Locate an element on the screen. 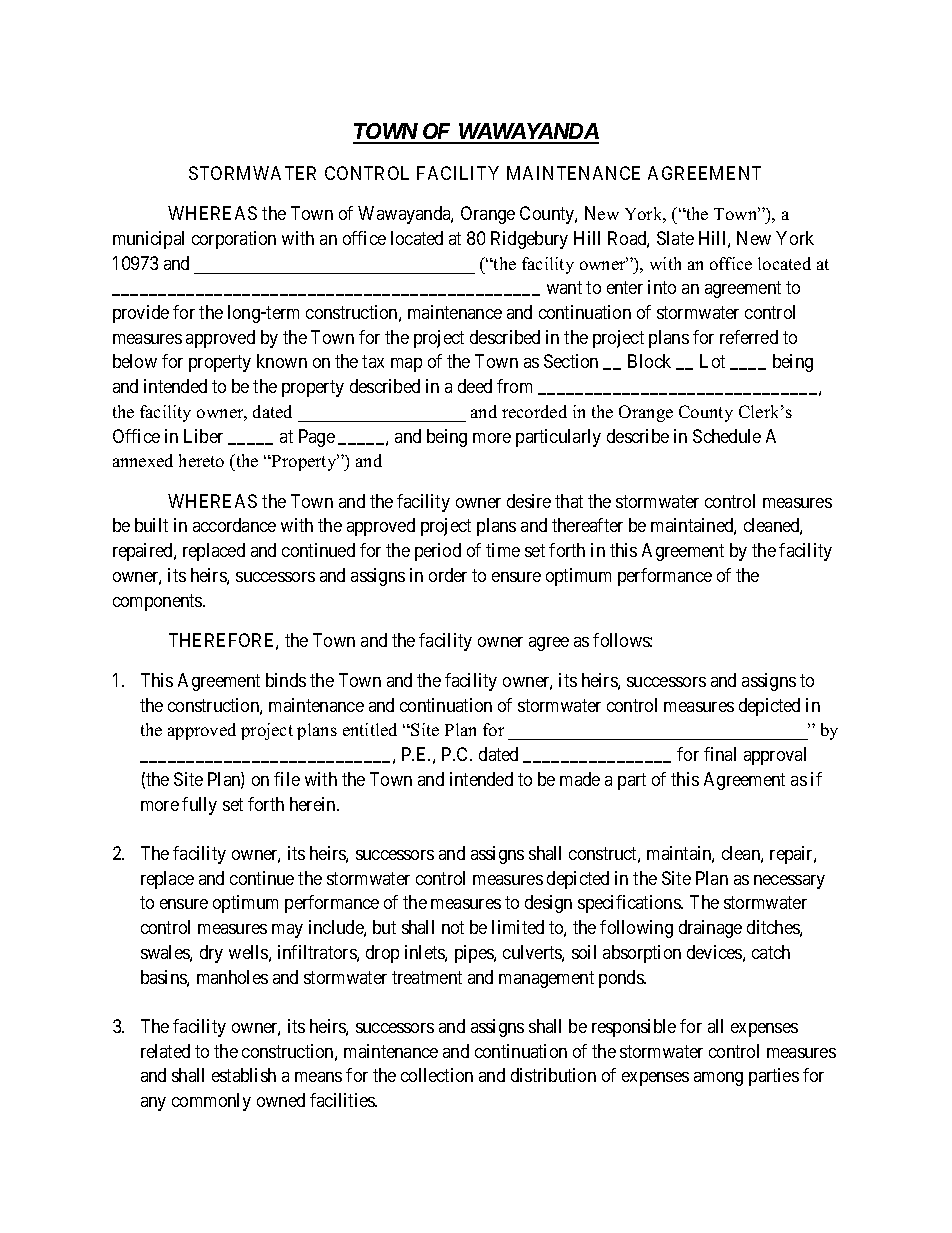 This screenshot has height=1233, width=952. corporation is located at coordinates (234, 240).
